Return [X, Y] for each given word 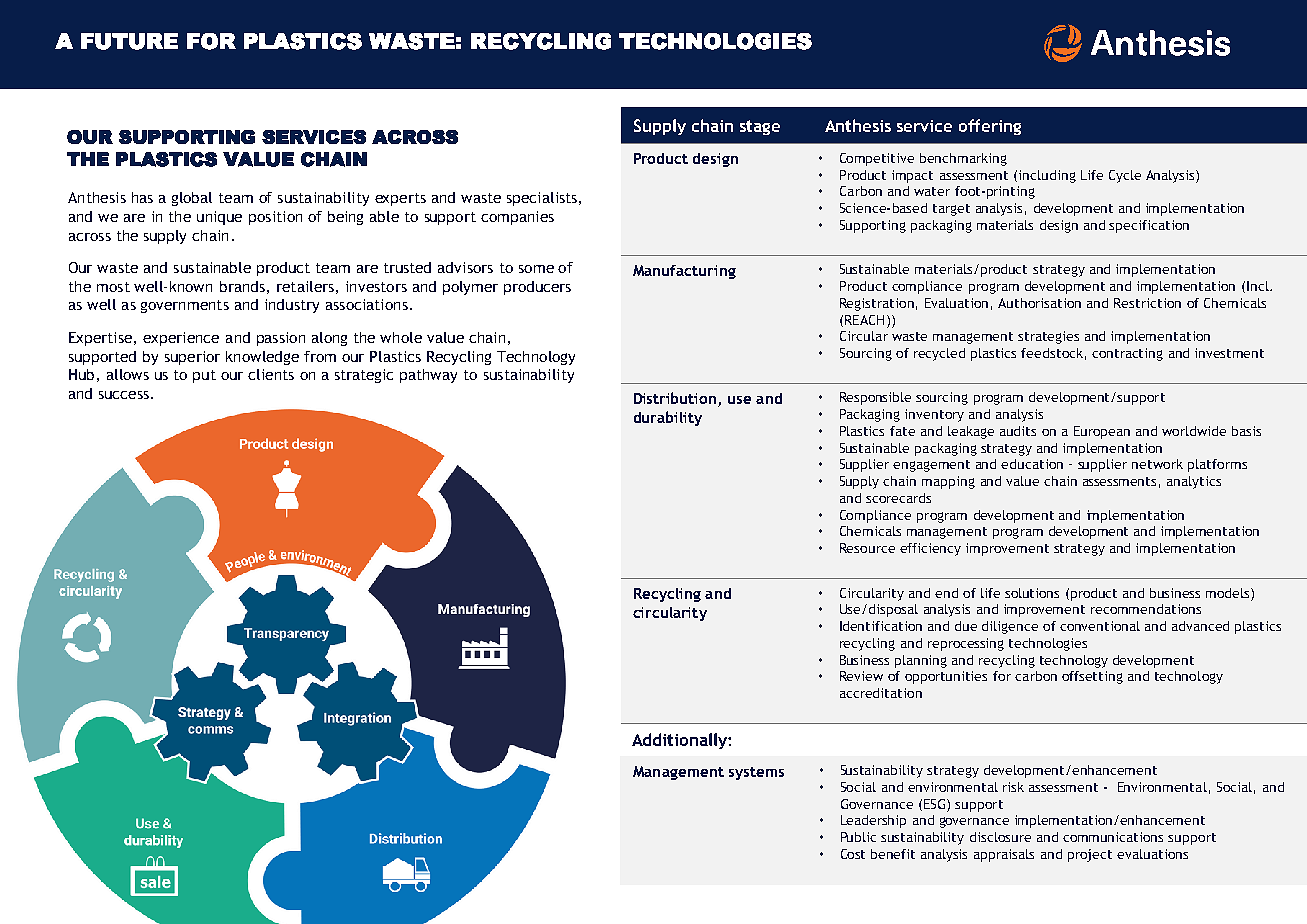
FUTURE [129, 41]
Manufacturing [684, 272]
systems [756, 773]
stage [760, 127]
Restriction [1147, 303]
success [124, 395]
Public [858, 837]
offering [990, 127]
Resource [867, 548]
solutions [1032, 593]
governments [185, 306]
